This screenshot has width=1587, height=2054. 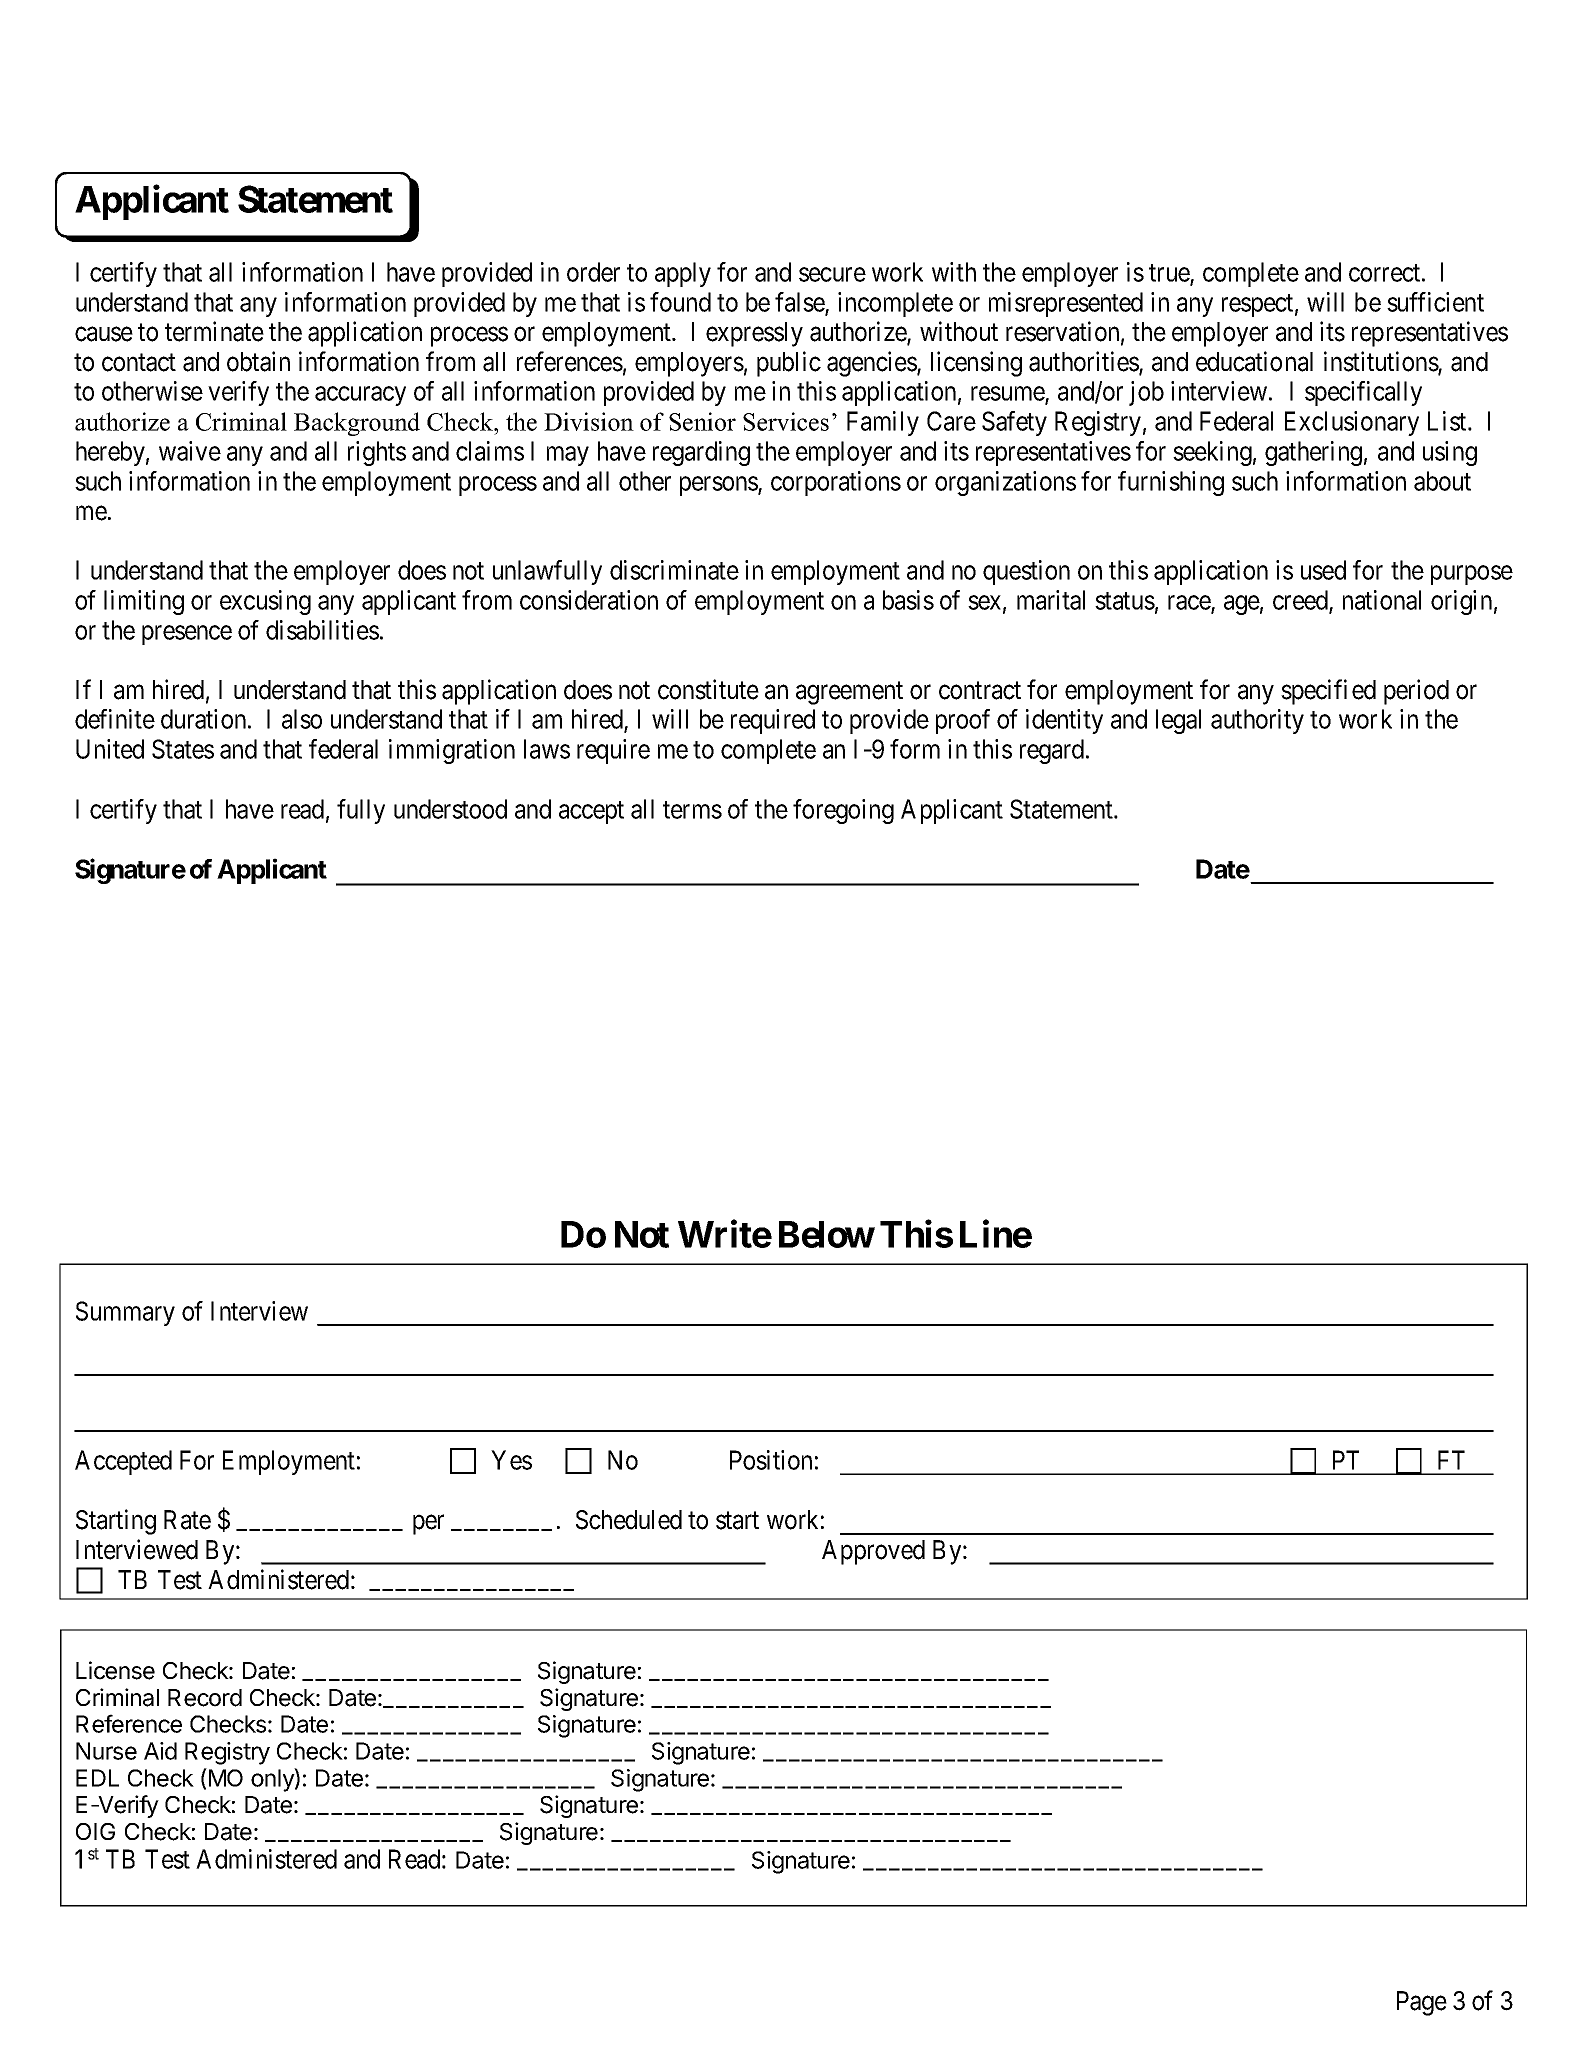 What do you see at coordinates (771, 1460) in the screenshot?
I see `Position` at bounding box center [771, 1460].
